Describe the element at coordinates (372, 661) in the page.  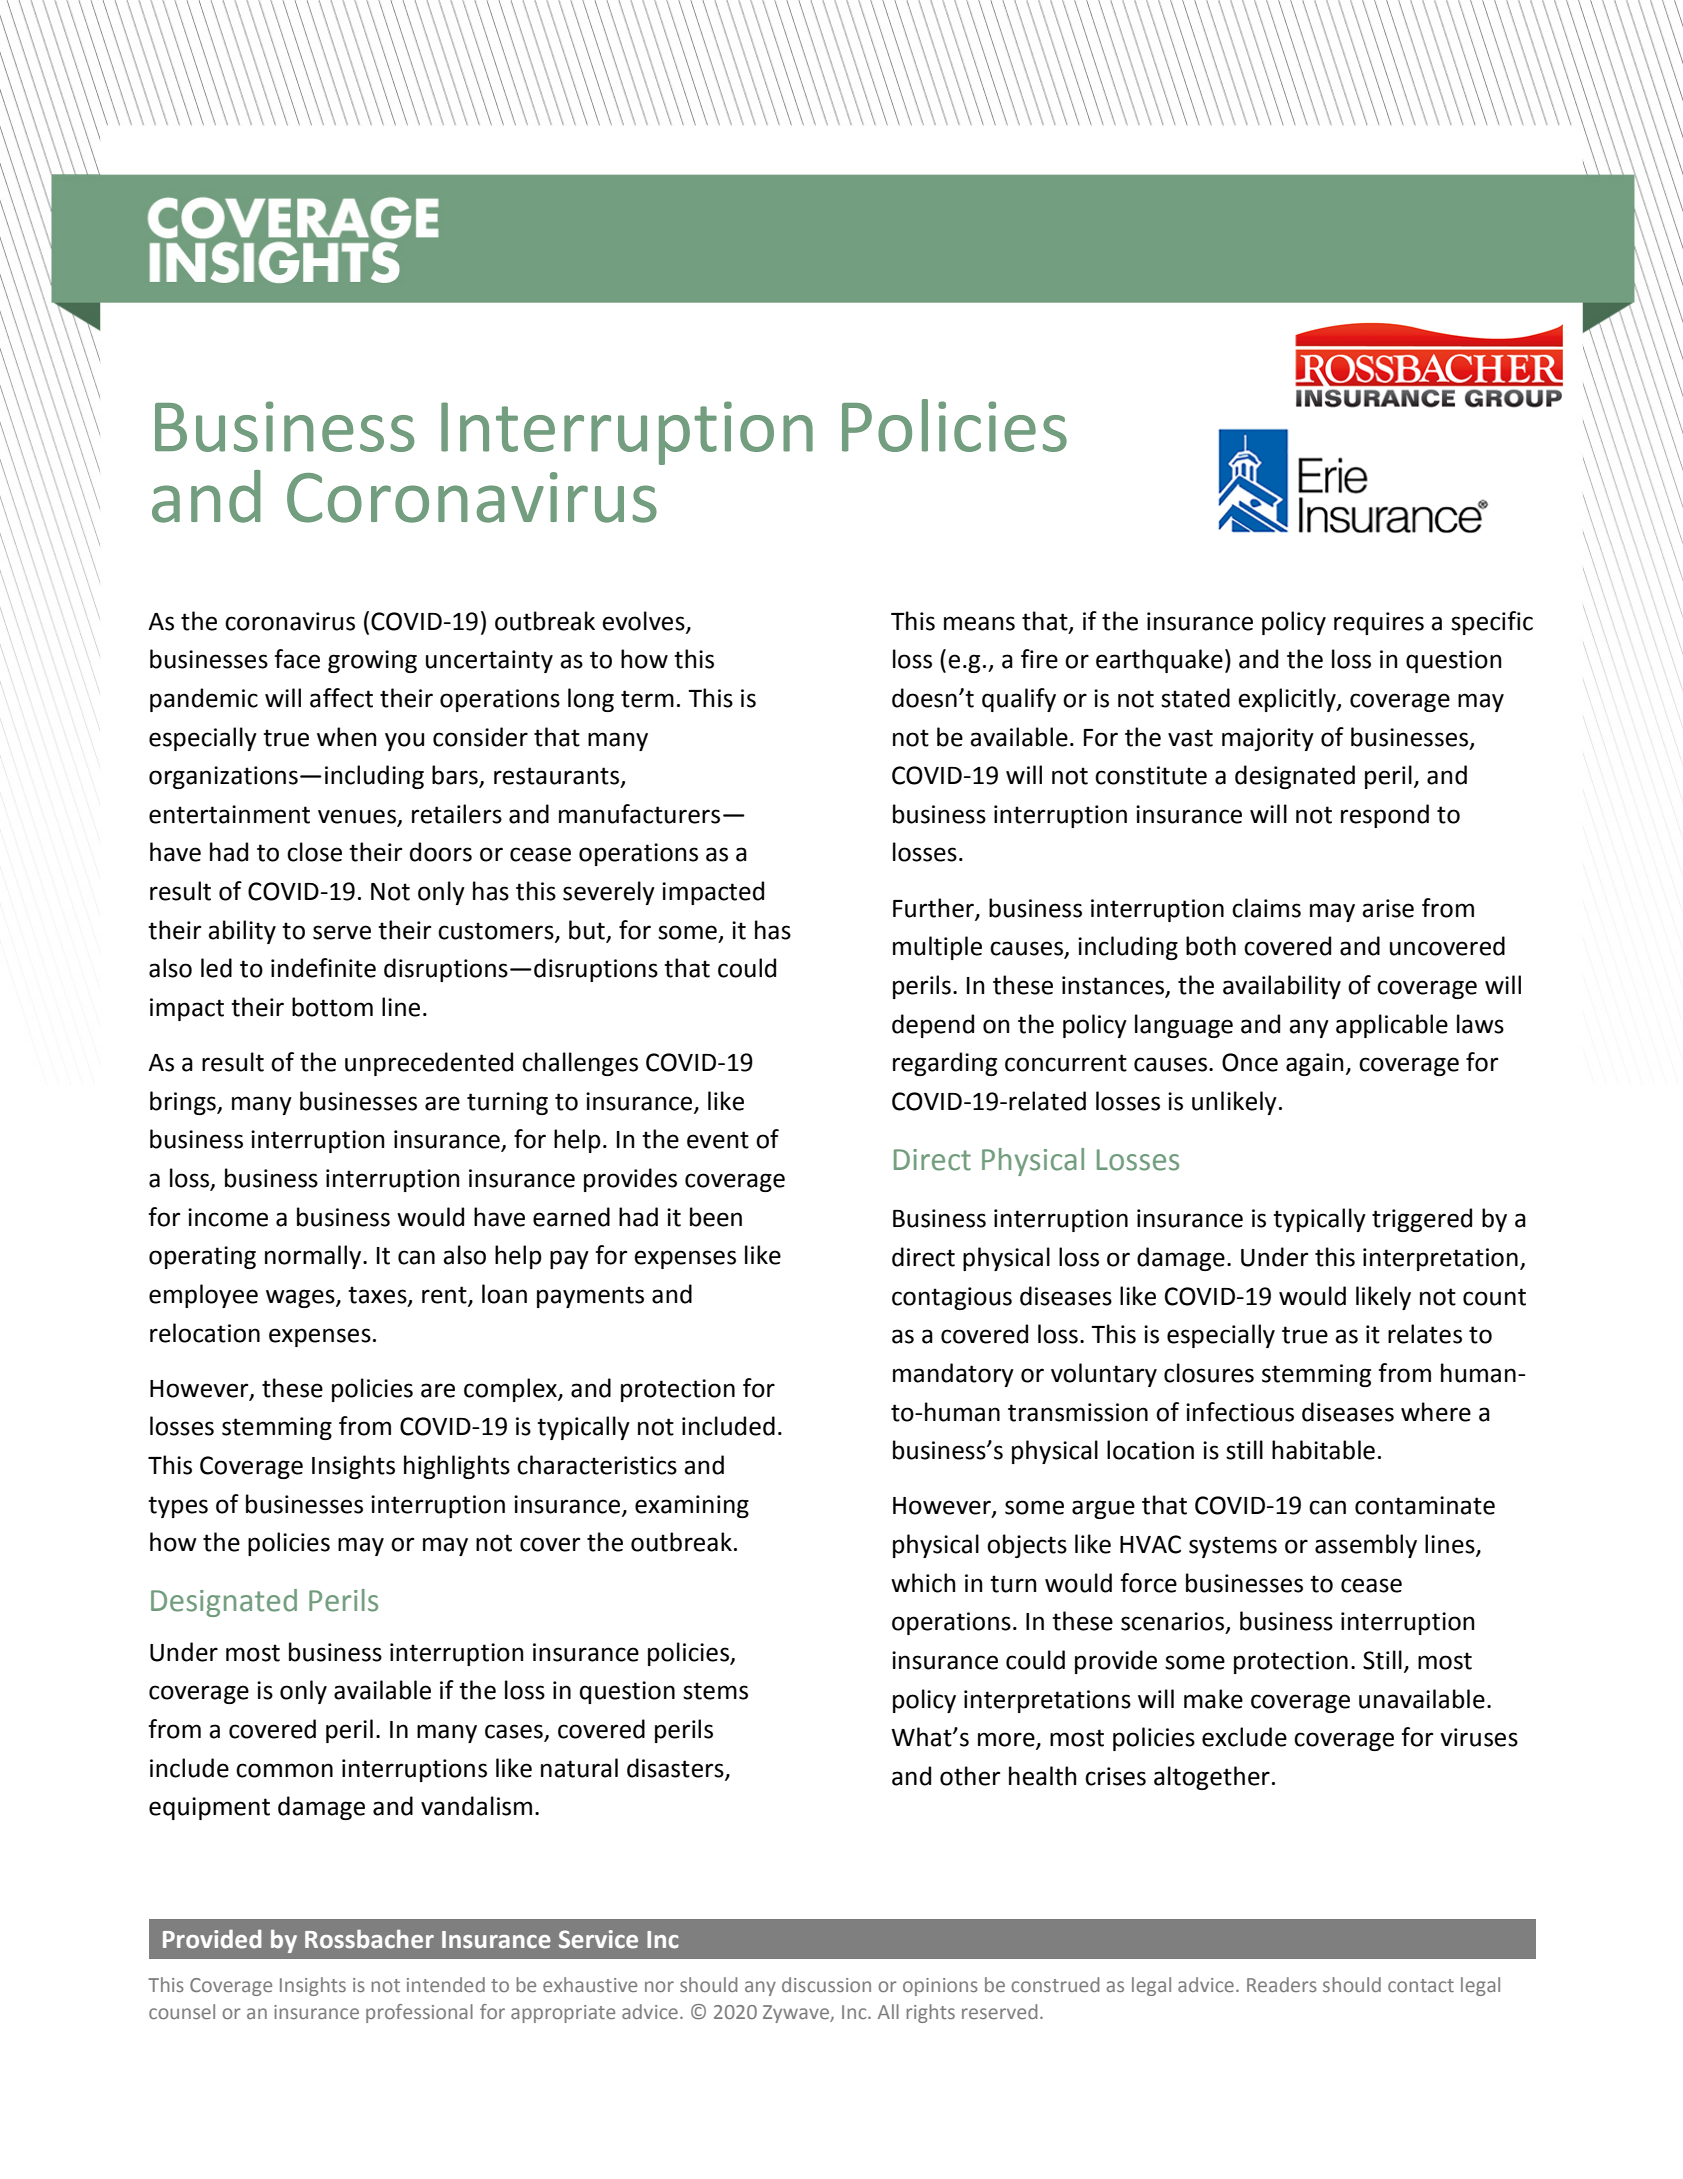
I see `growing` at that location.
